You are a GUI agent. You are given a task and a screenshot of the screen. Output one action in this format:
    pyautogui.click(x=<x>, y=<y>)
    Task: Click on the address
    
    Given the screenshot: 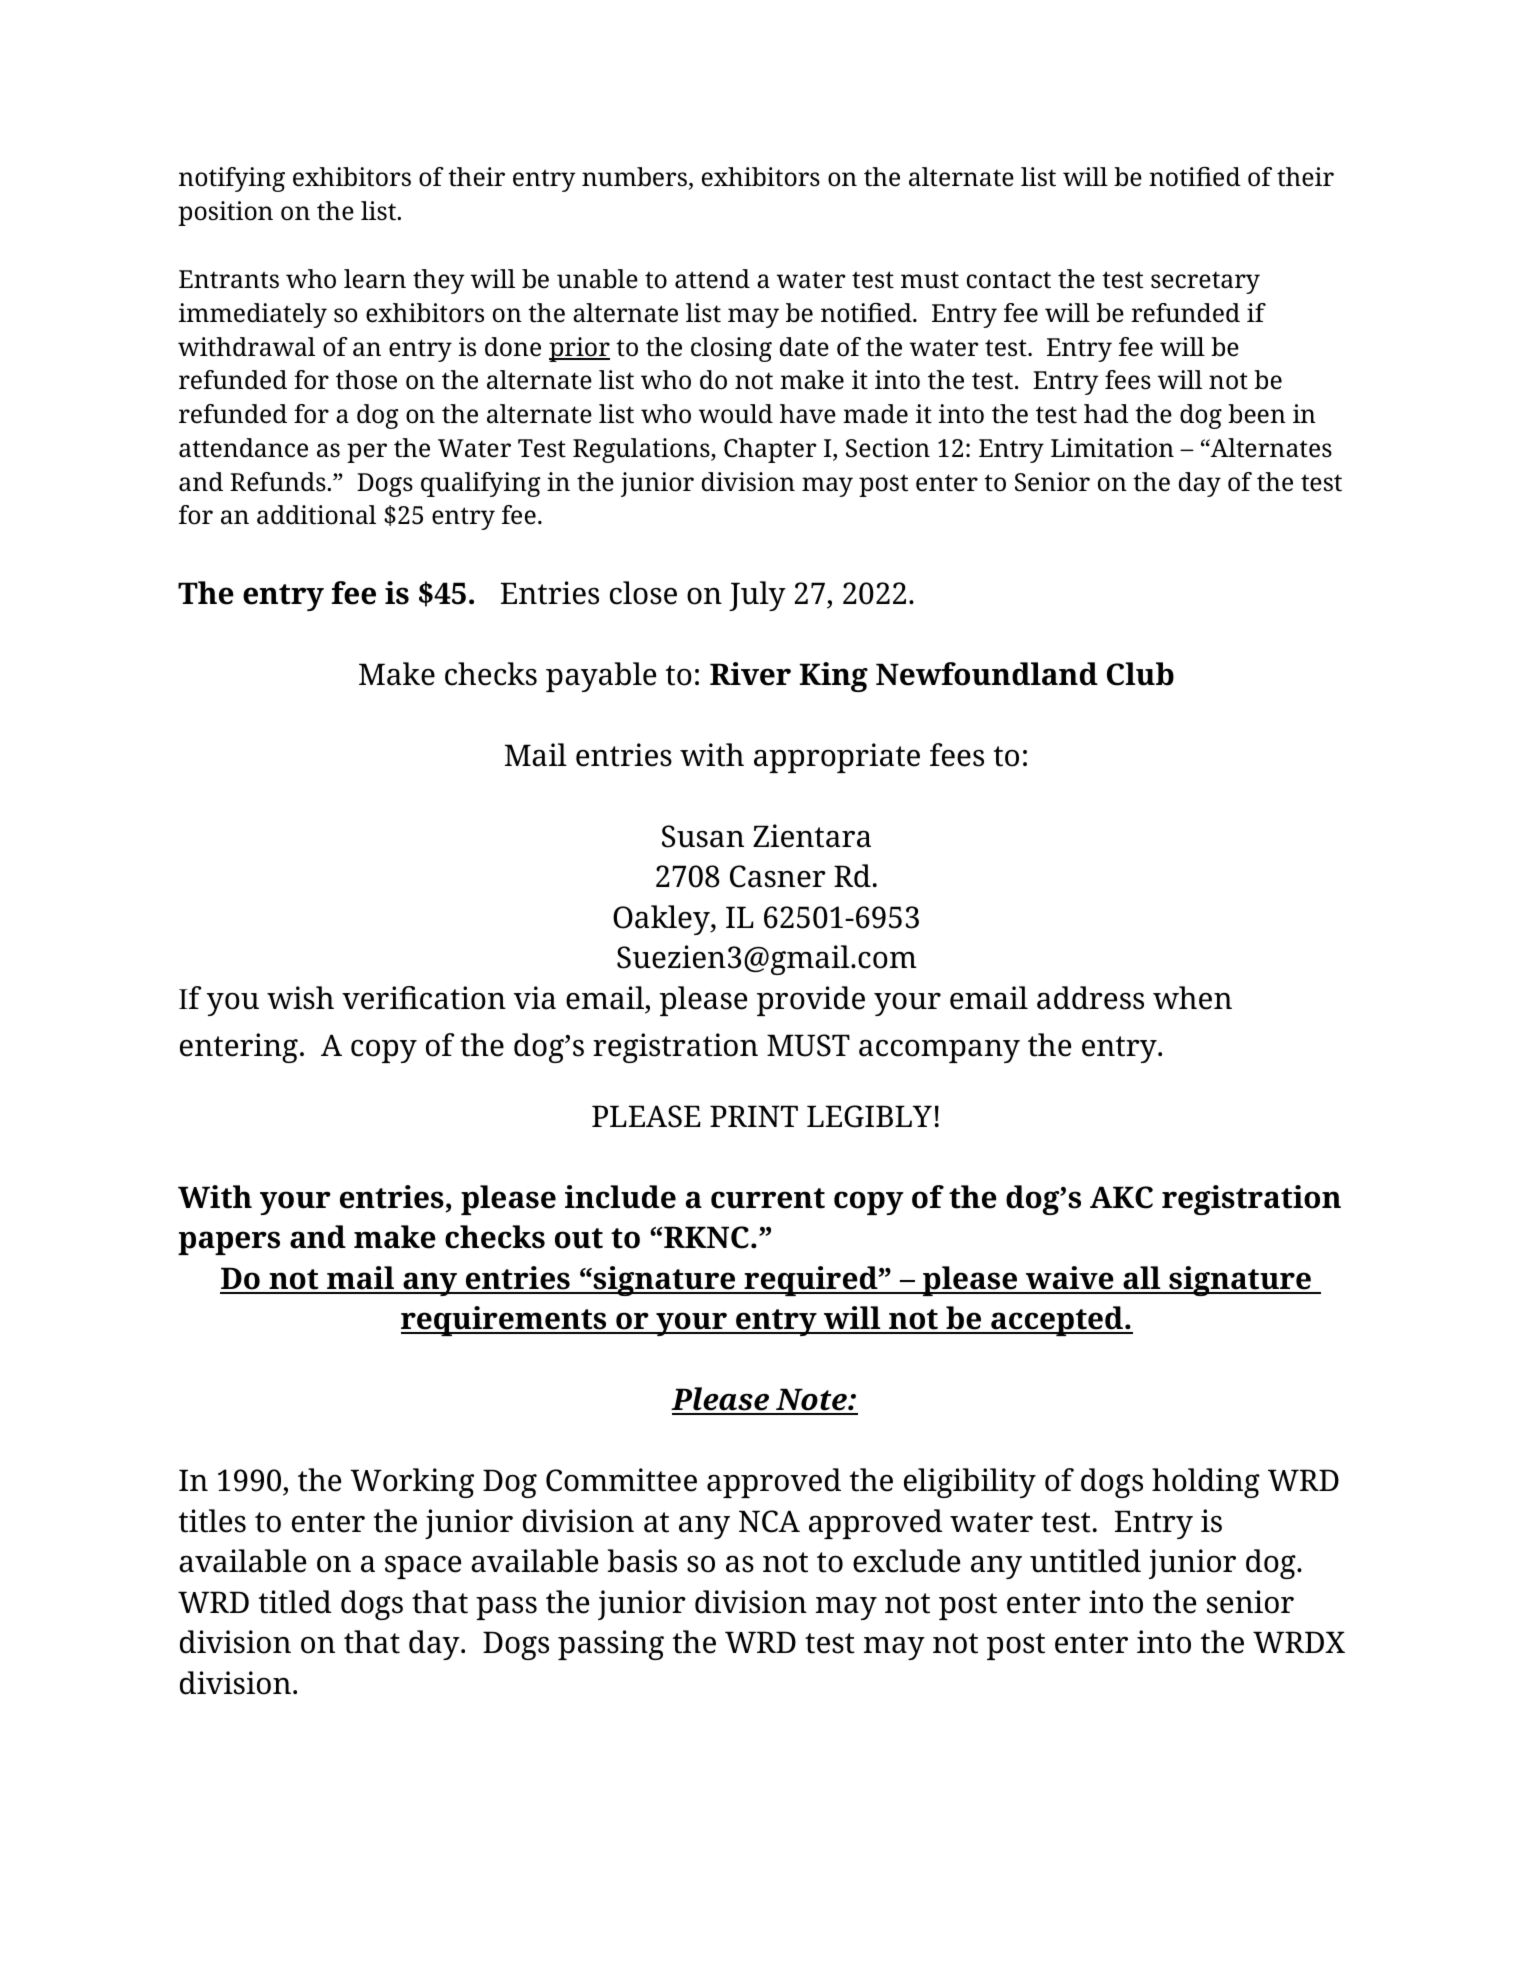 What is the action you would take?
    pyautogui.click(x=1090, y=998)
